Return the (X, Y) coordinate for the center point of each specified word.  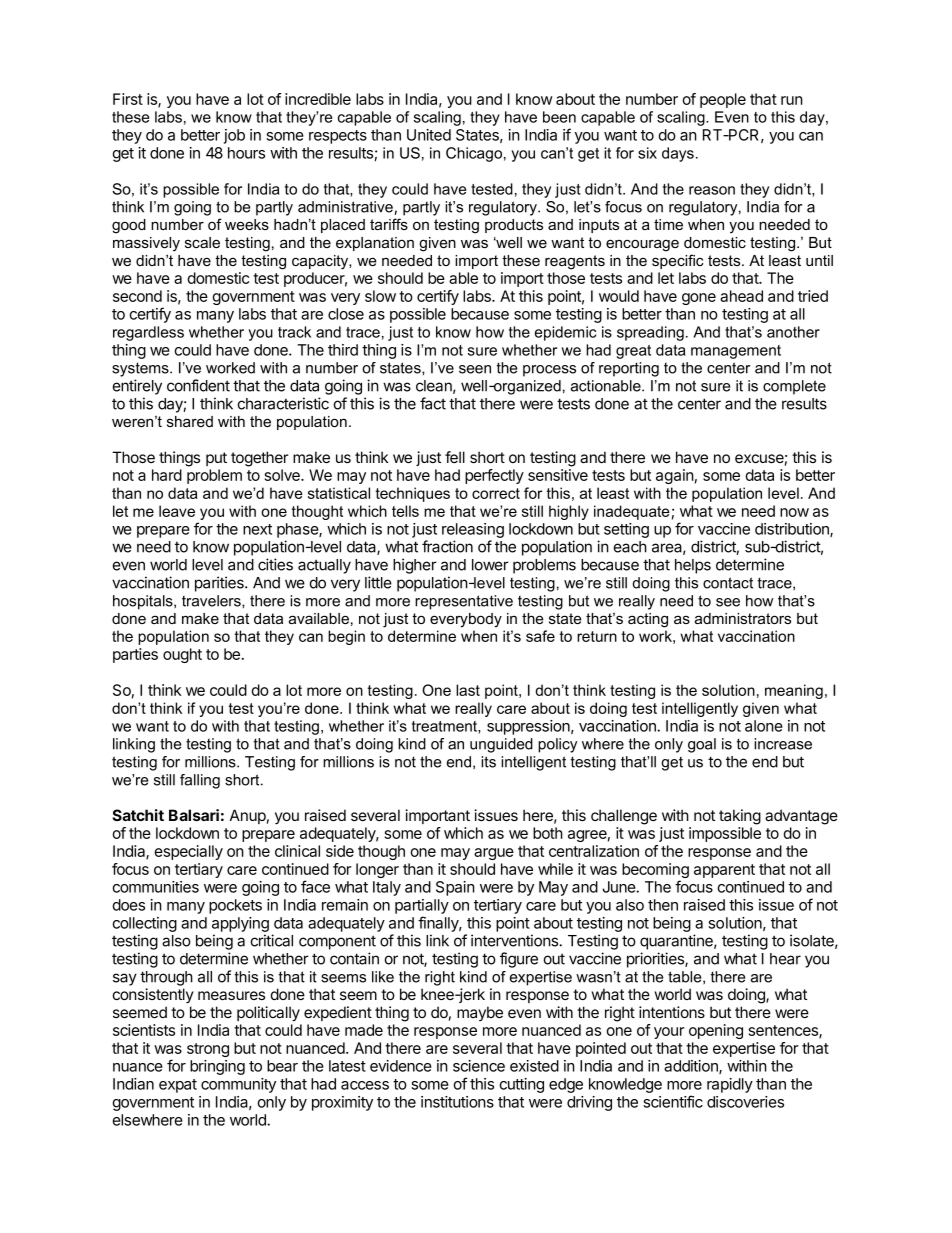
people (723, 100)
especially (188, 852)
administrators (743, 618)
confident (198, 385)
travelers (212, 601)
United (429, 135)
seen (475, 369)
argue (494, 854)
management (736, 352)
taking (740, 817)
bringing (217, 1067)
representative (464, 602)
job (234, 136)
